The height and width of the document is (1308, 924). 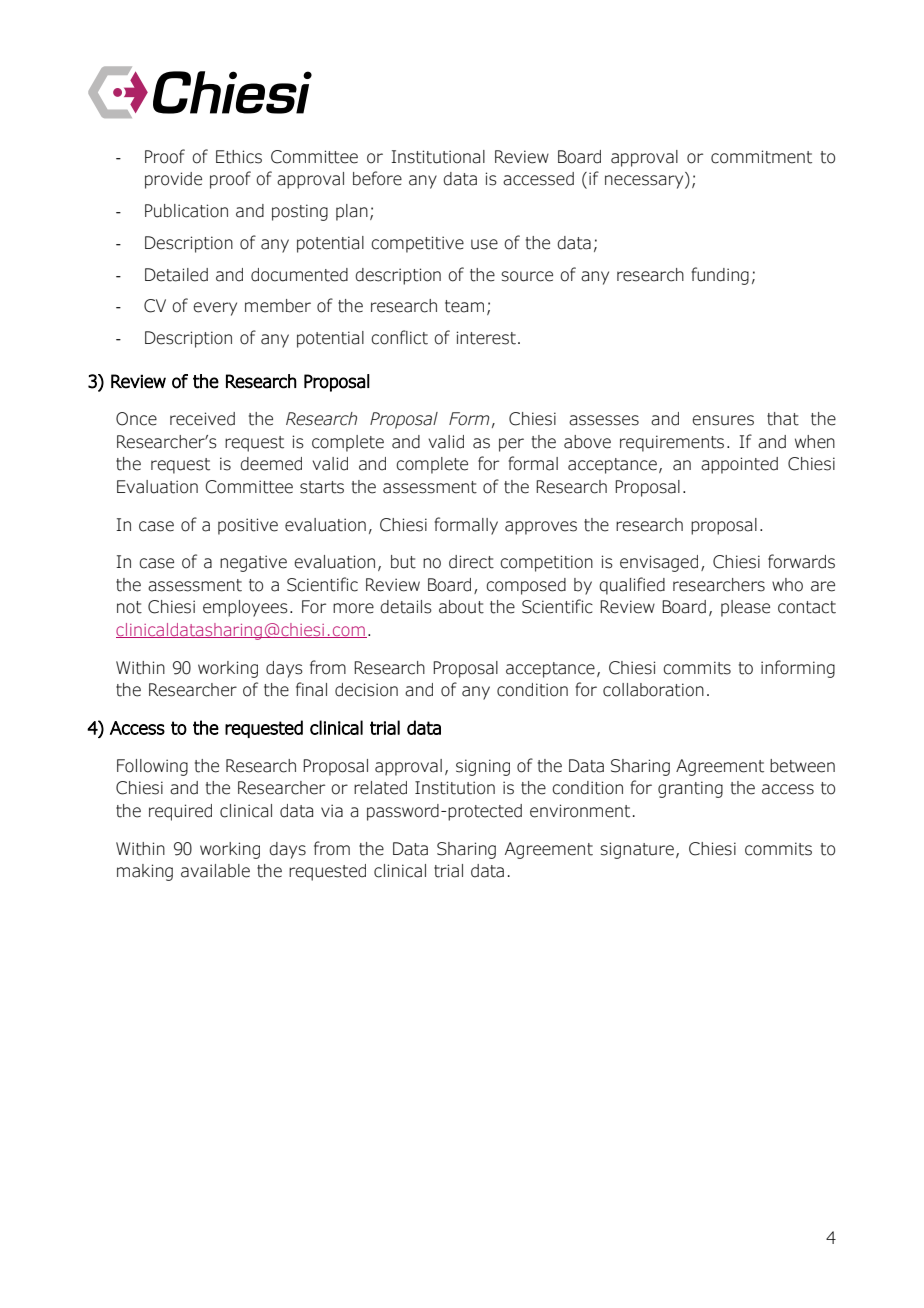 I want to click on commitment, so click(x=761, y=157).
